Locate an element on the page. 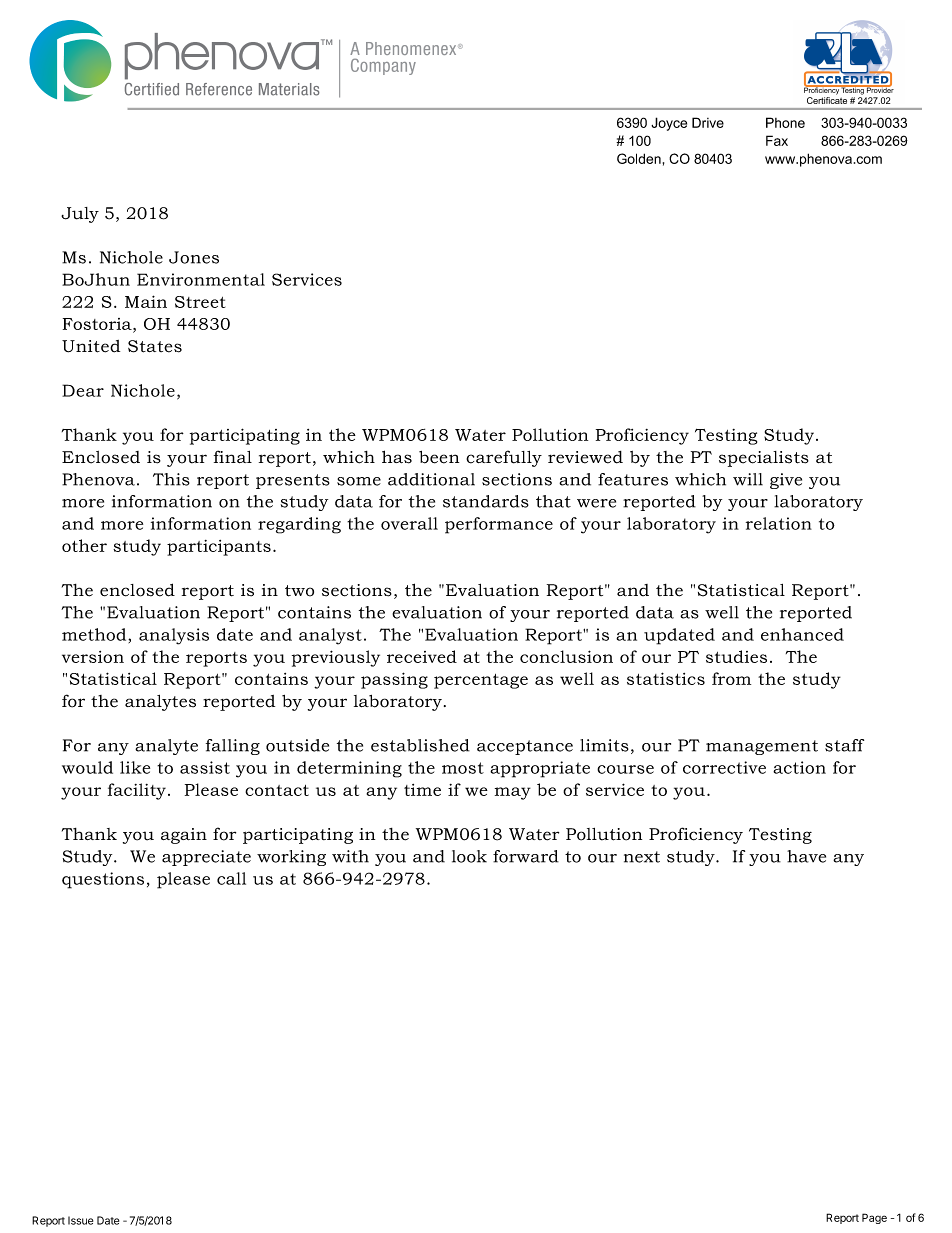 The height and width of the document is (1233, 952). Issue is located at coordinates (80, 1220).
